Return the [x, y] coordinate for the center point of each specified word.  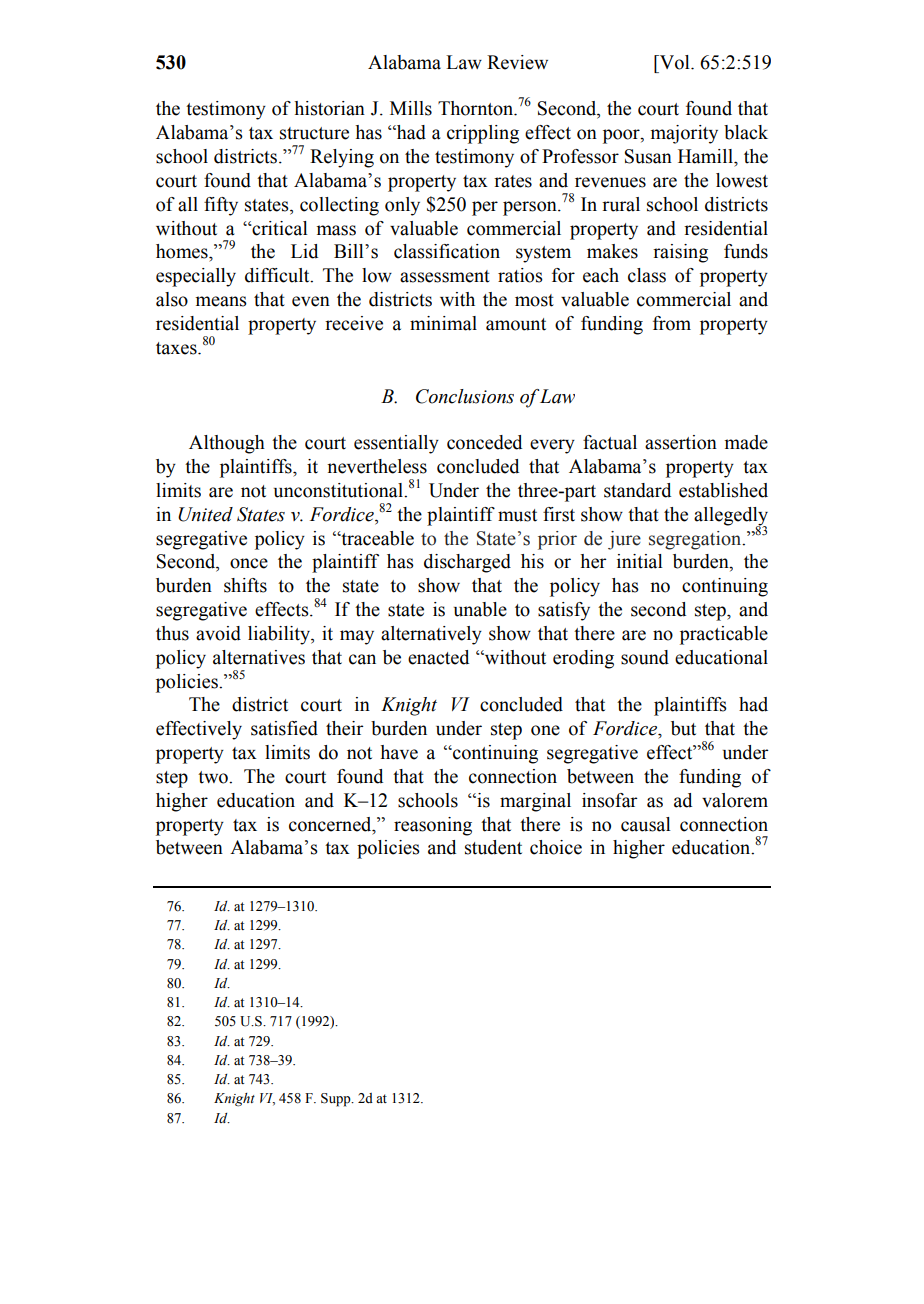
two [214, 777]
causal [646, 824]
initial [640, 561]
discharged [467, 563]
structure [314, 133]
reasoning [433, 826]
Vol [675, 62]
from [672, 323]
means [221, 301]
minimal [443, 323]
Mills [411, 108]
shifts [245, 585]
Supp [337, 1100]
